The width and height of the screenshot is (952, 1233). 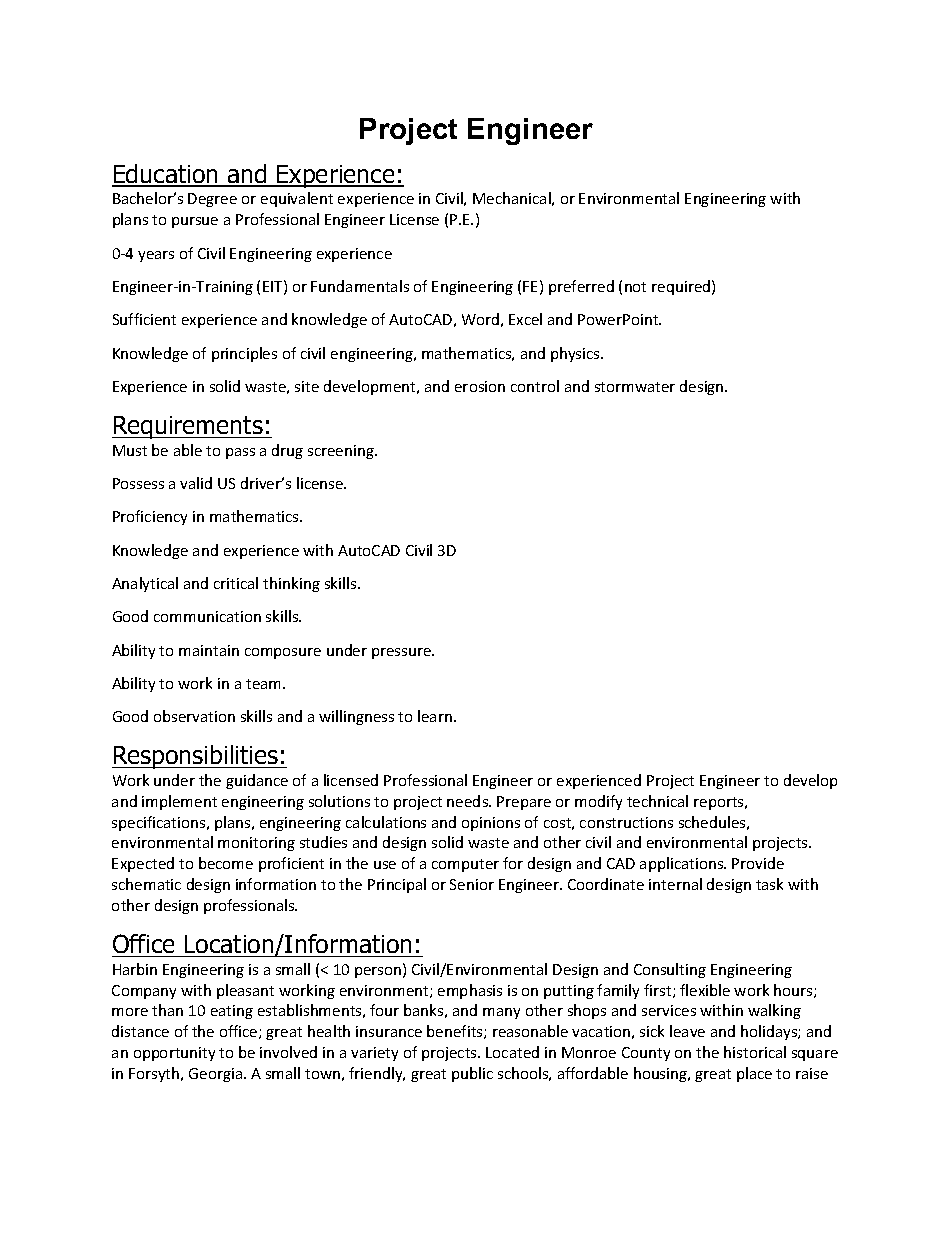 I want to click on screening, so click(x=342, y=452).
